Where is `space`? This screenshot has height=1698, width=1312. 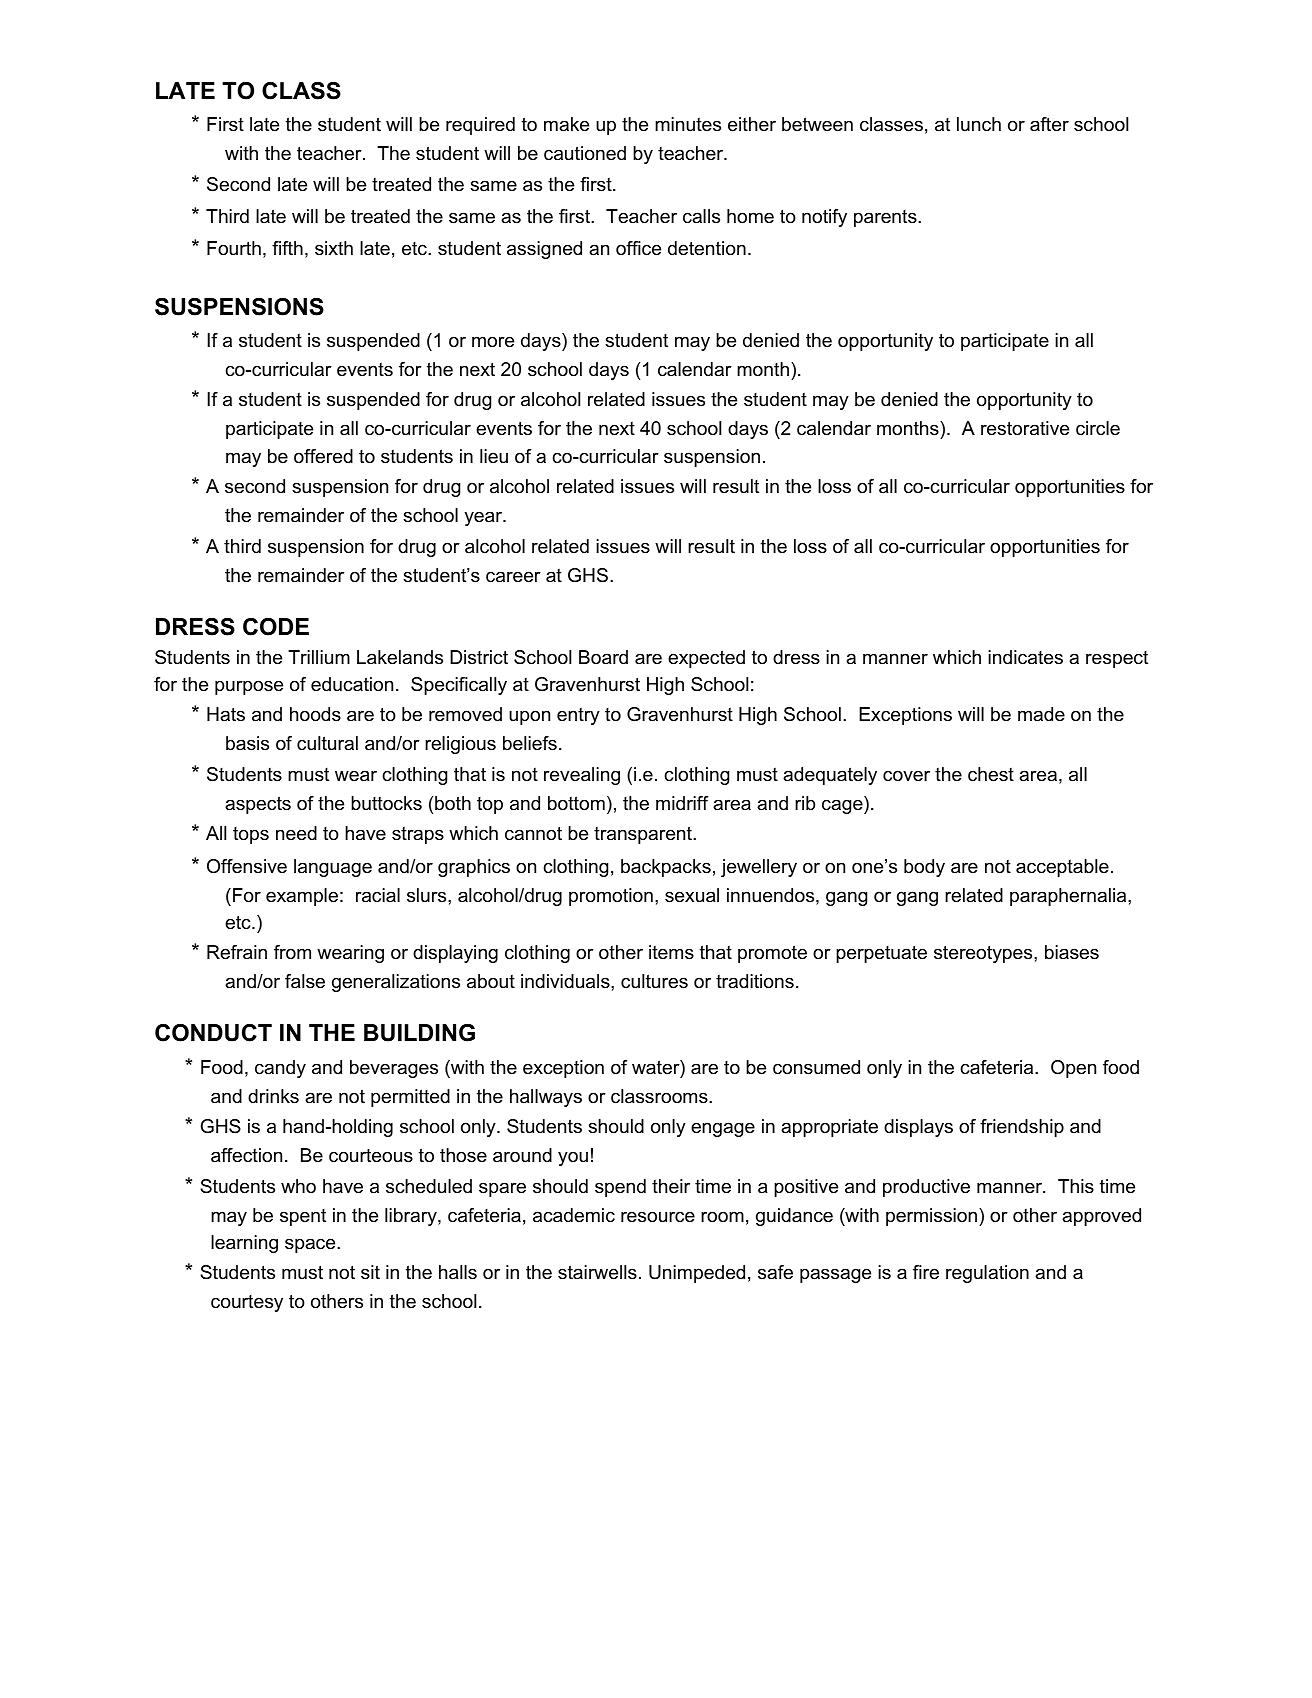
space is located at coordinates (311, 1245).
